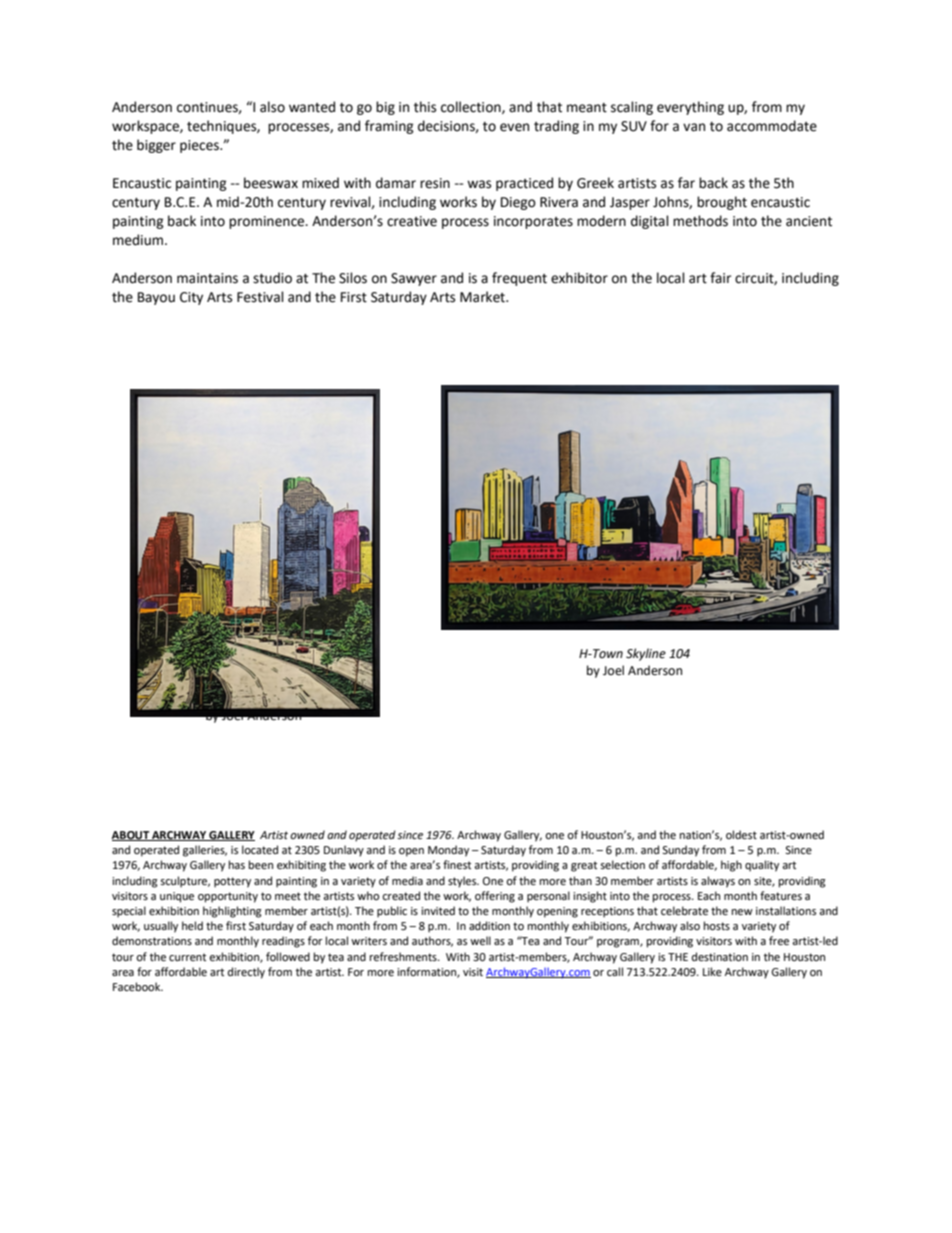 The height and width of the screenshot is (1233, 952). What do you see at coordinates (480, 941) in the screenshot?
I see `well` at bounding box center [480, 941].
